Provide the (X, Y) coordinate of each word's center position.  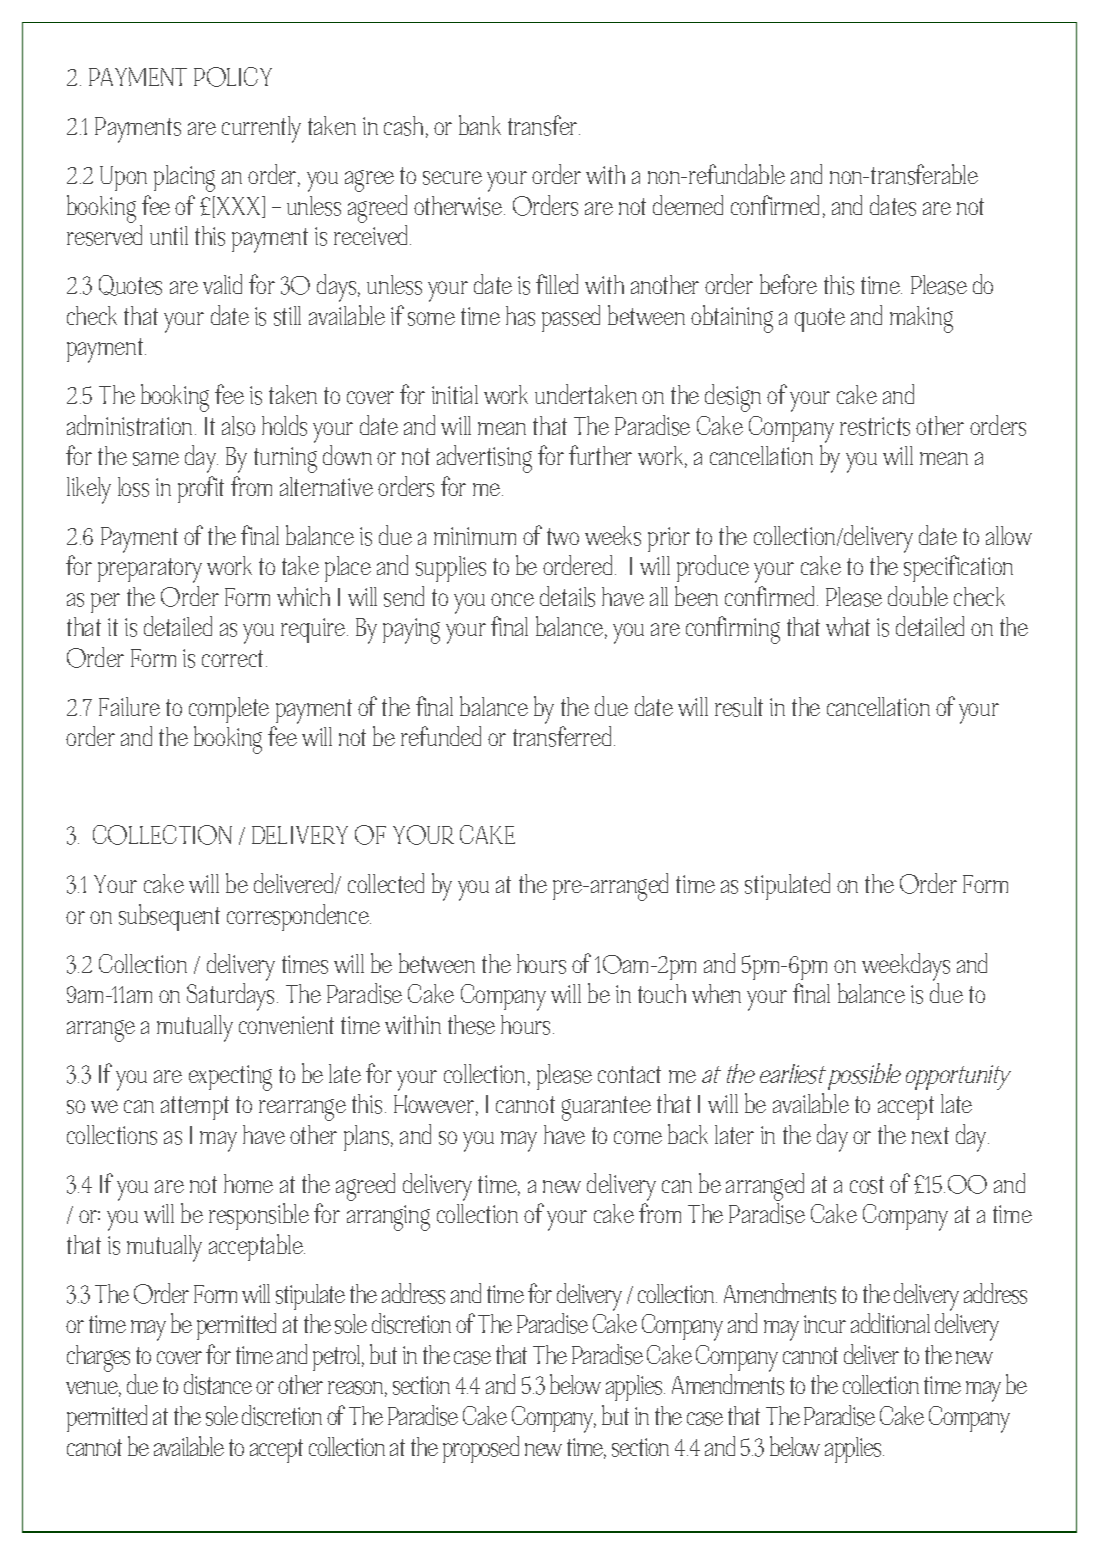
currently (261, 129)
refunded (441, 736)
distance (218, 1384)
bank (480, 125)
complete (229, 710)
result (739, 707)
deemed (688, 205)
